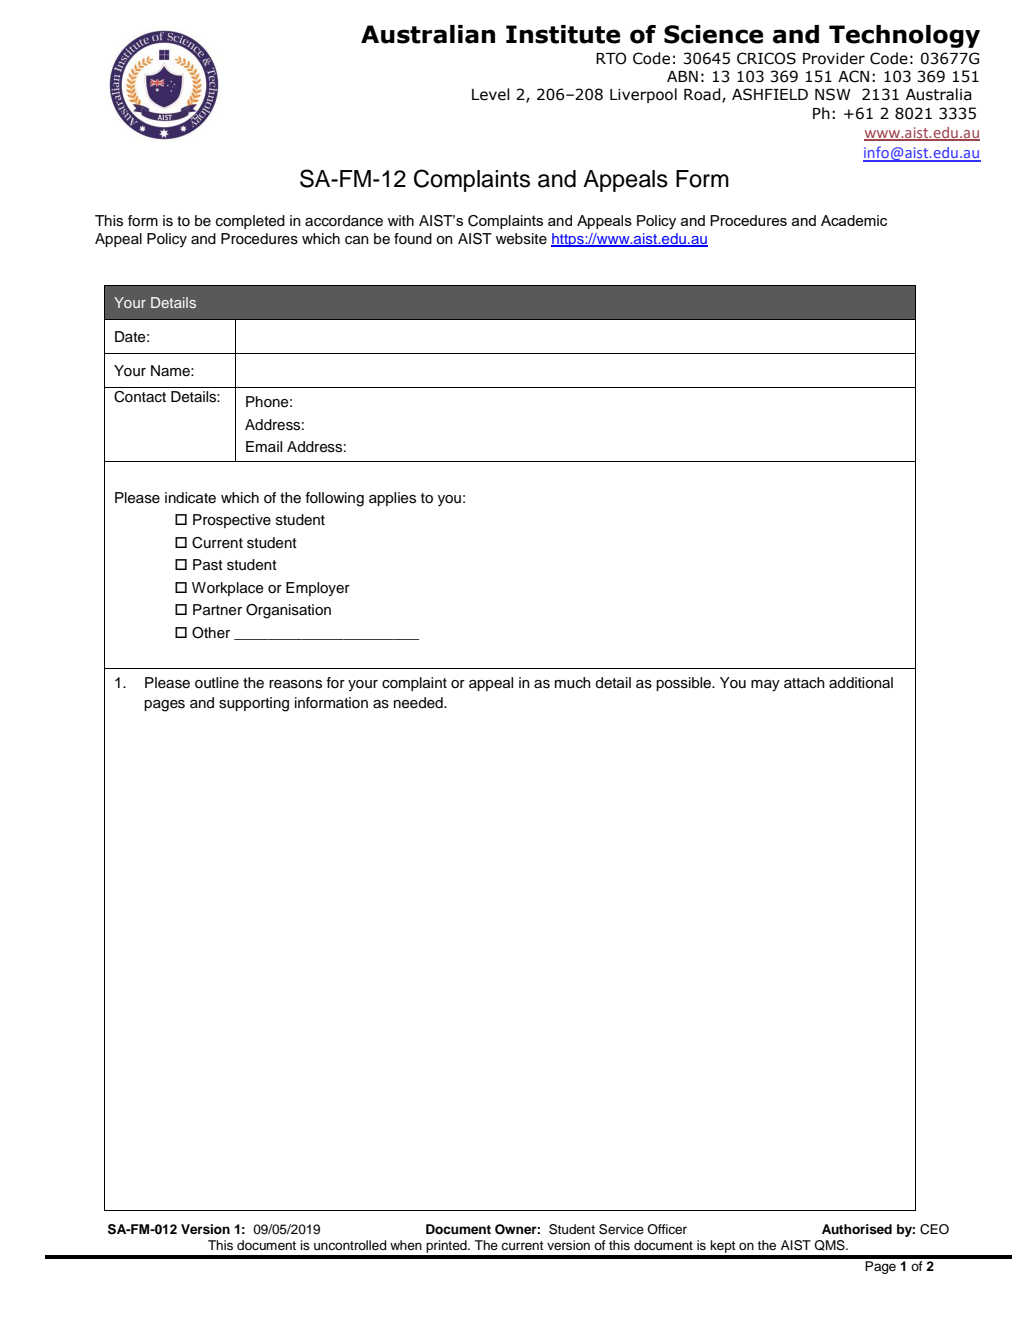  What do you see at coordinates (521, 239) in the screenshot?
I see `website` at bounding box center [521, 239].
